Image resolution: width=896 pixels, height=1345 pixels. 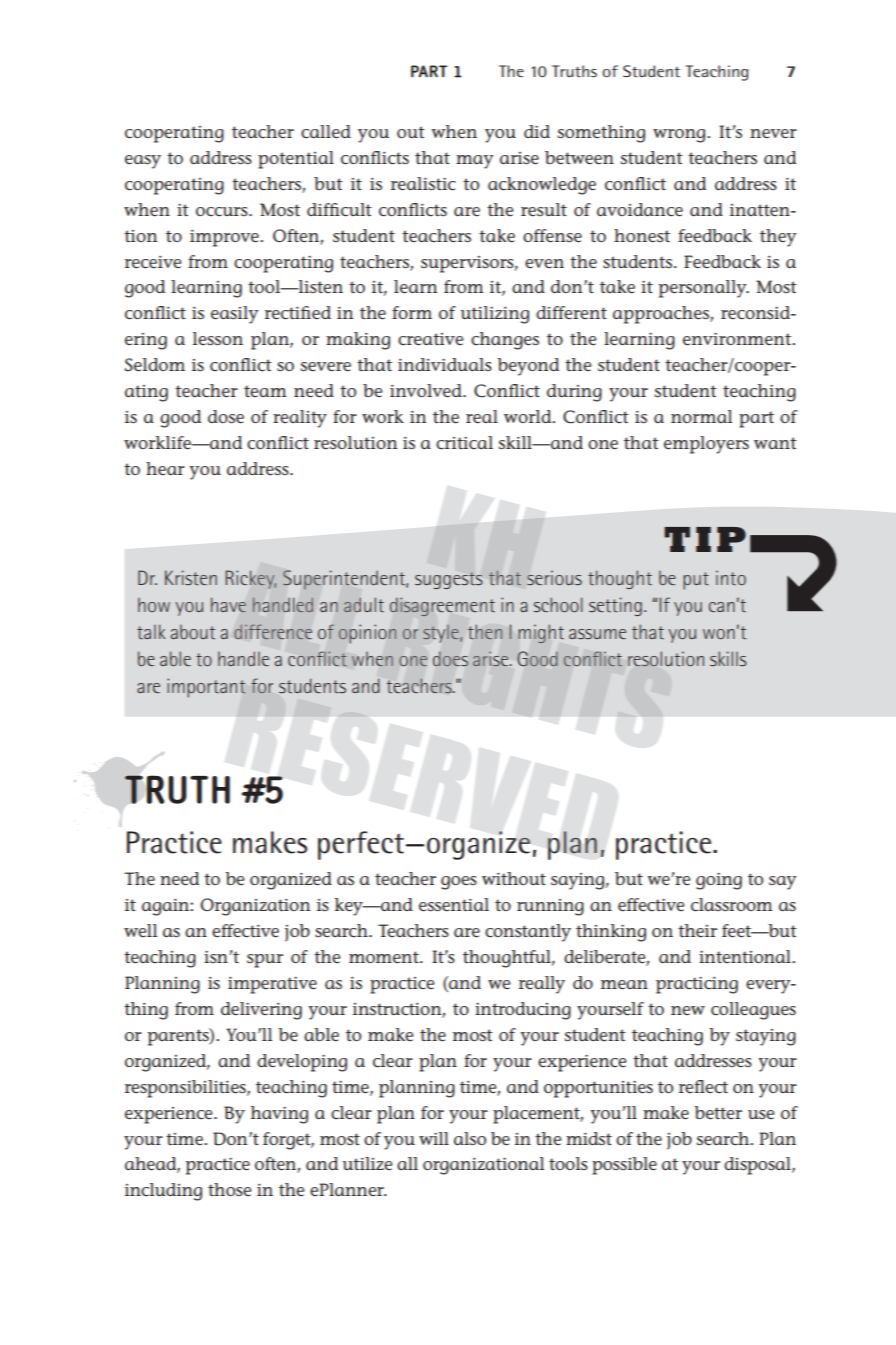 What do you see at coordinates (223, 211) in the screenshot?
I see `occurs` at bounding box center [223, 211].
